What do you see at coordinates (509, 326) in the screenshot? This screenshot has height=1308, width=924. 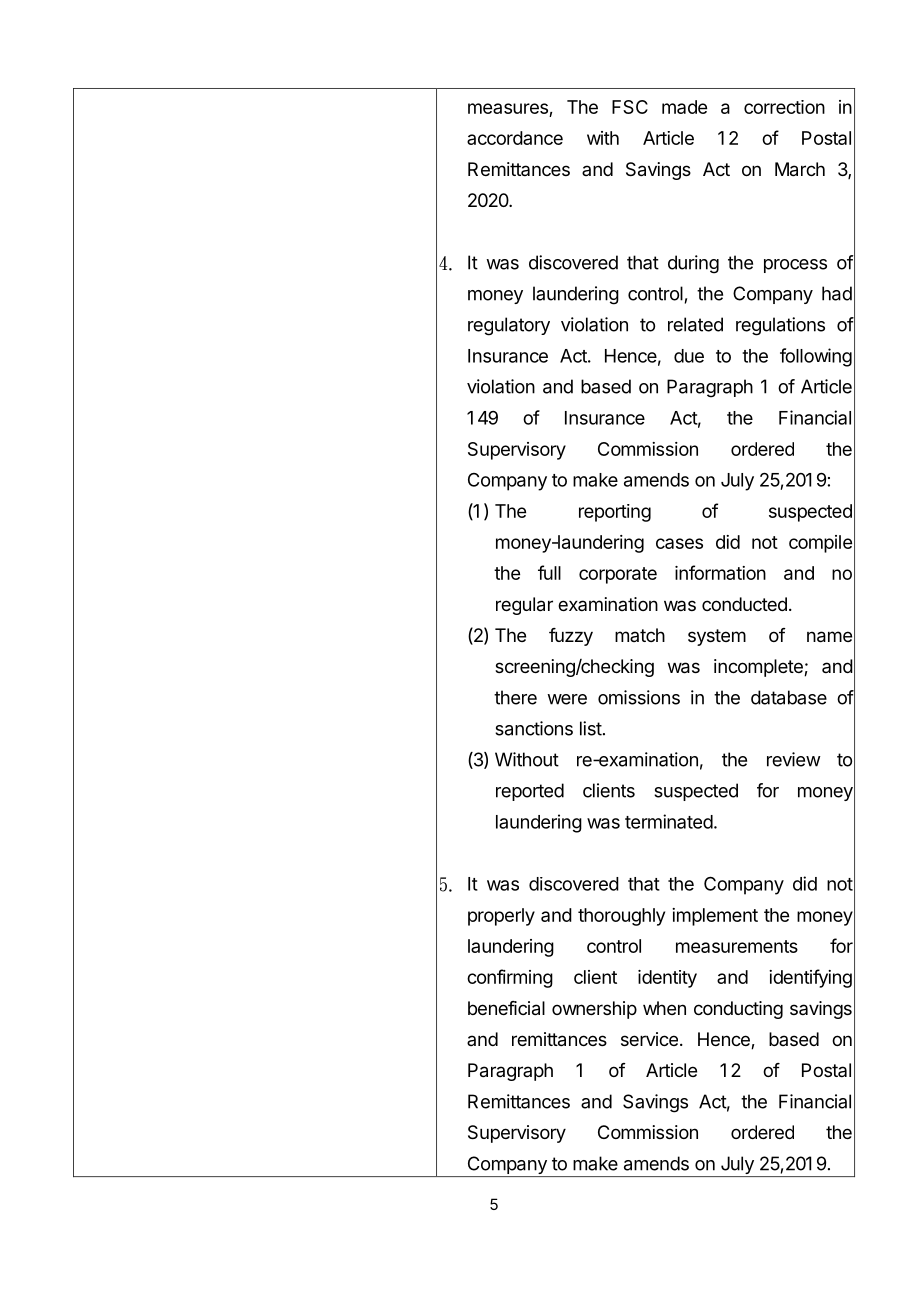 I see `regulatory` at bounding box center [509, 326].
